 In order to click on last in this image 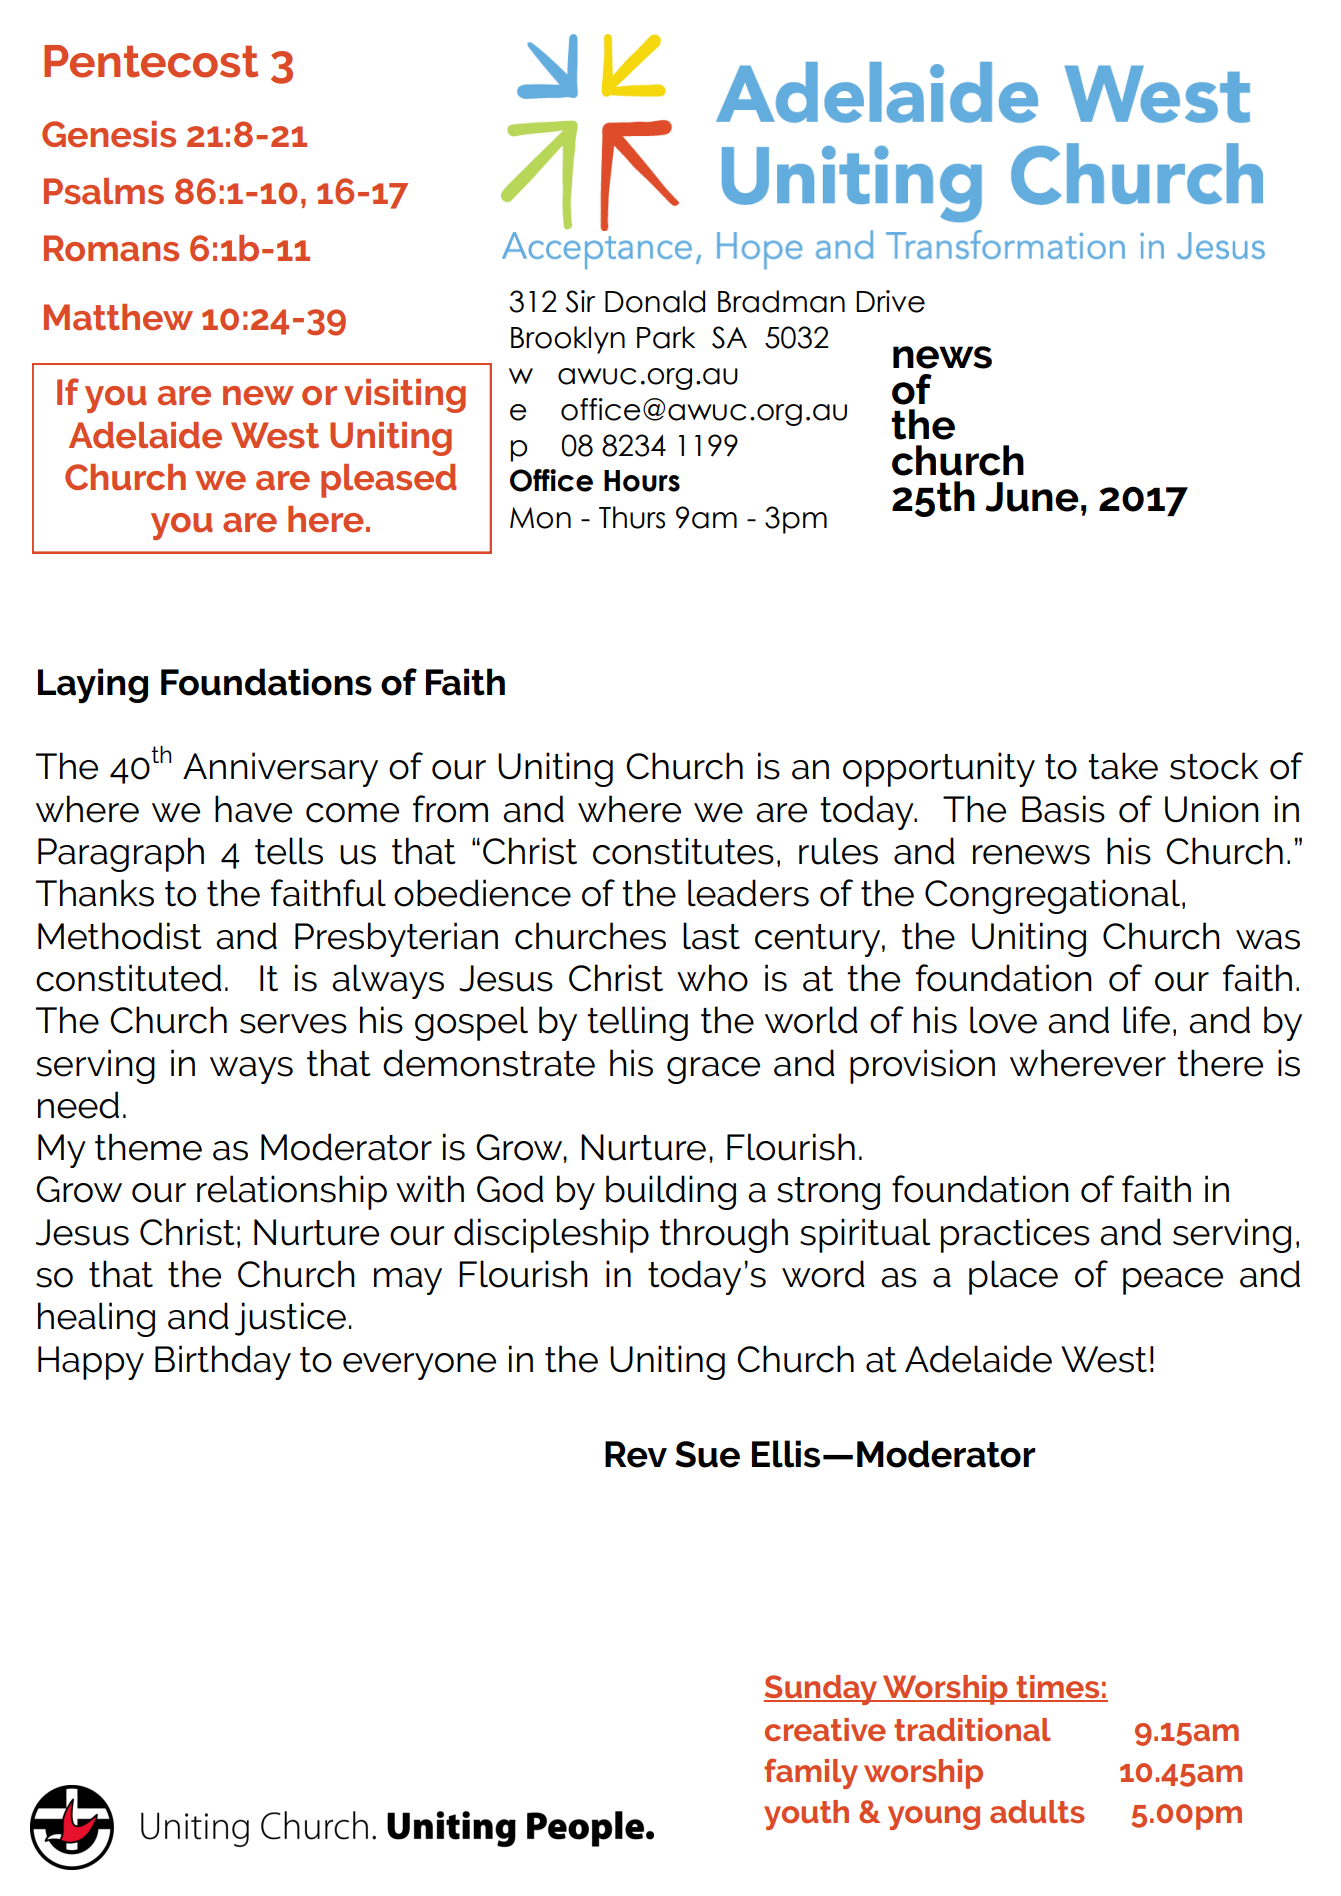, I will do `click(711, 936)`.
